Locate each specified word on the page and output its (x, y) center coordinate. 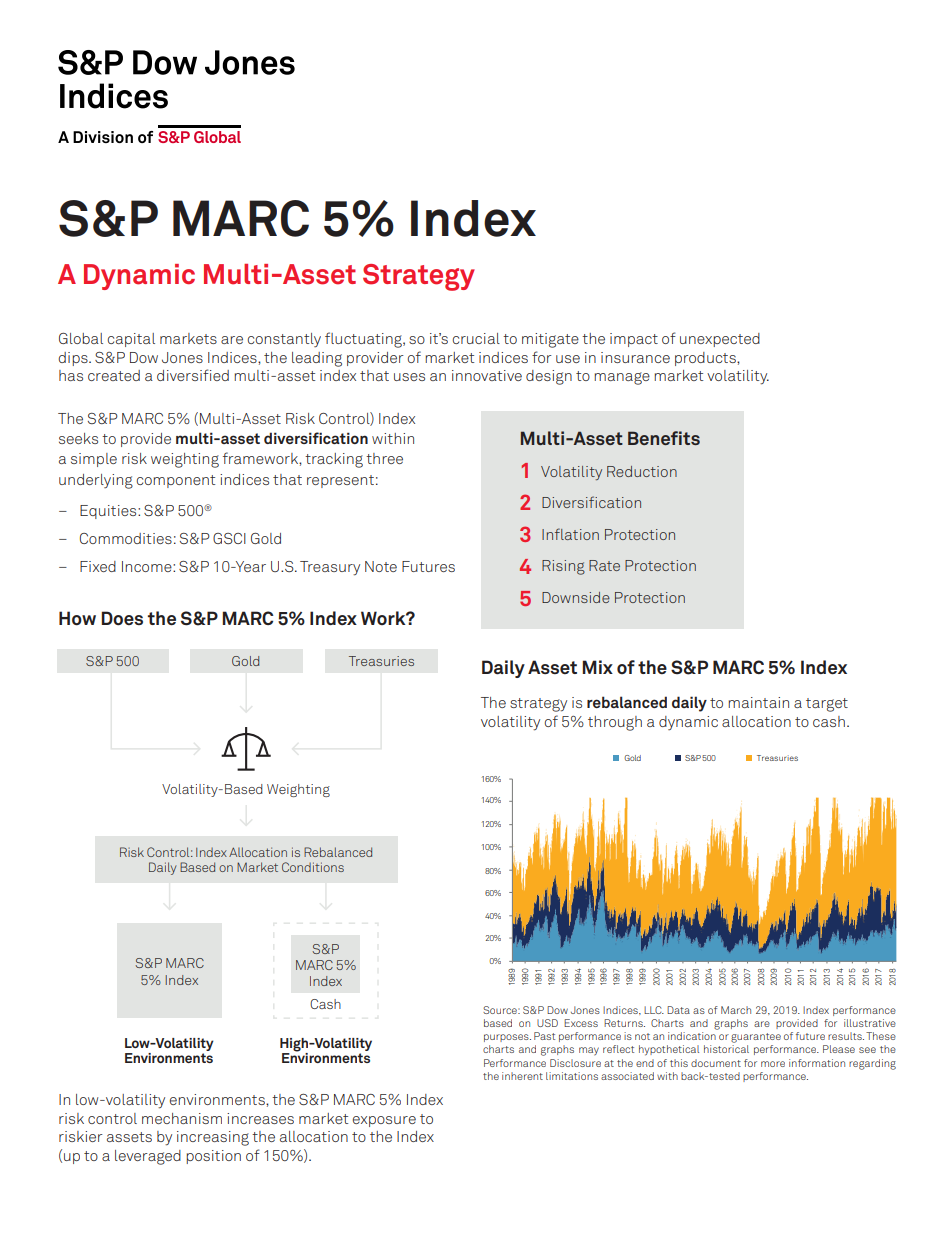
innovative (487, 375)
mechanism (182, 1118)
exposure (384, 1121)
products (706, 359)
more (773, 1064)
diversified (193, 375)
